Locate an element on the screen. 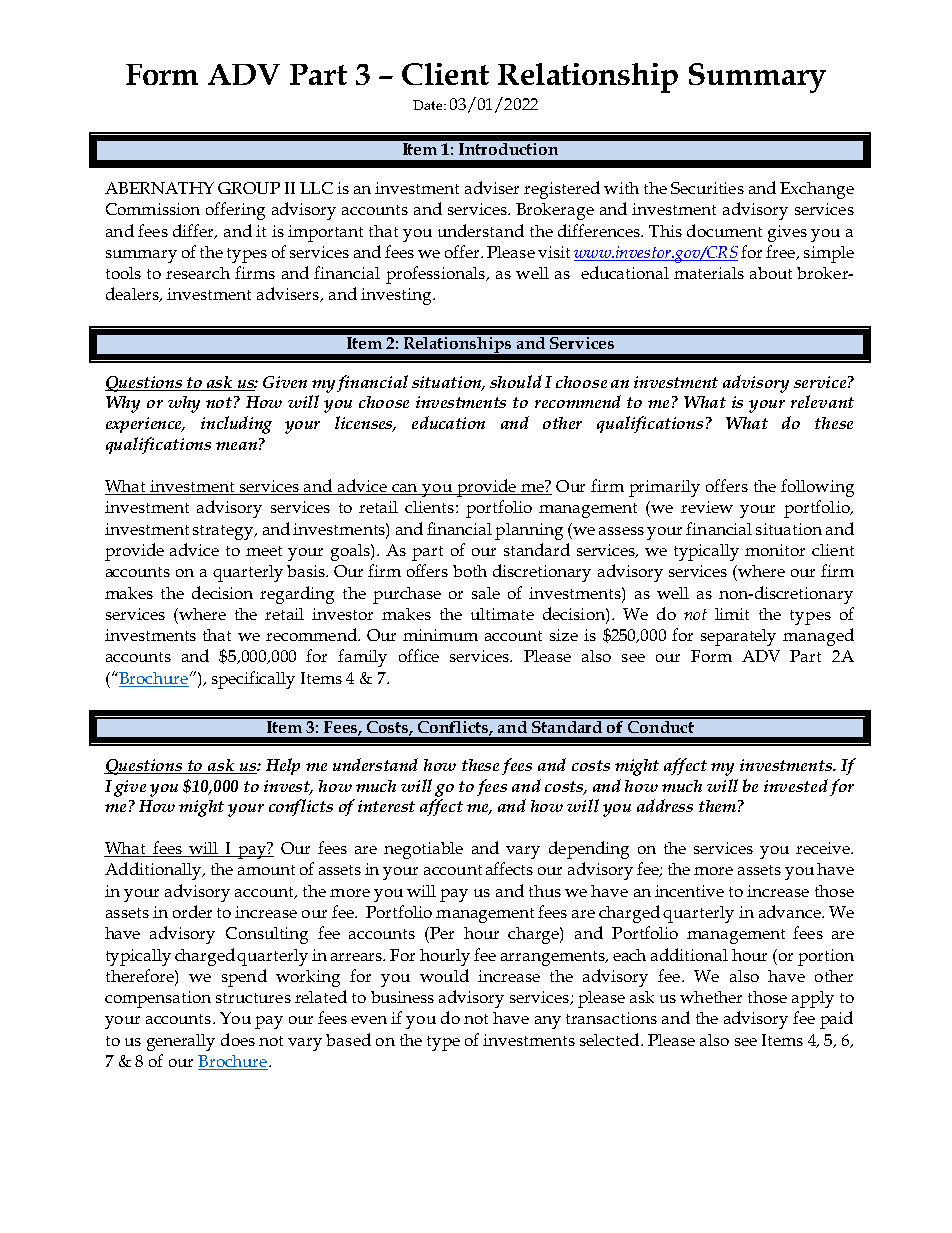  Date is located at coordinates (429, 105).
